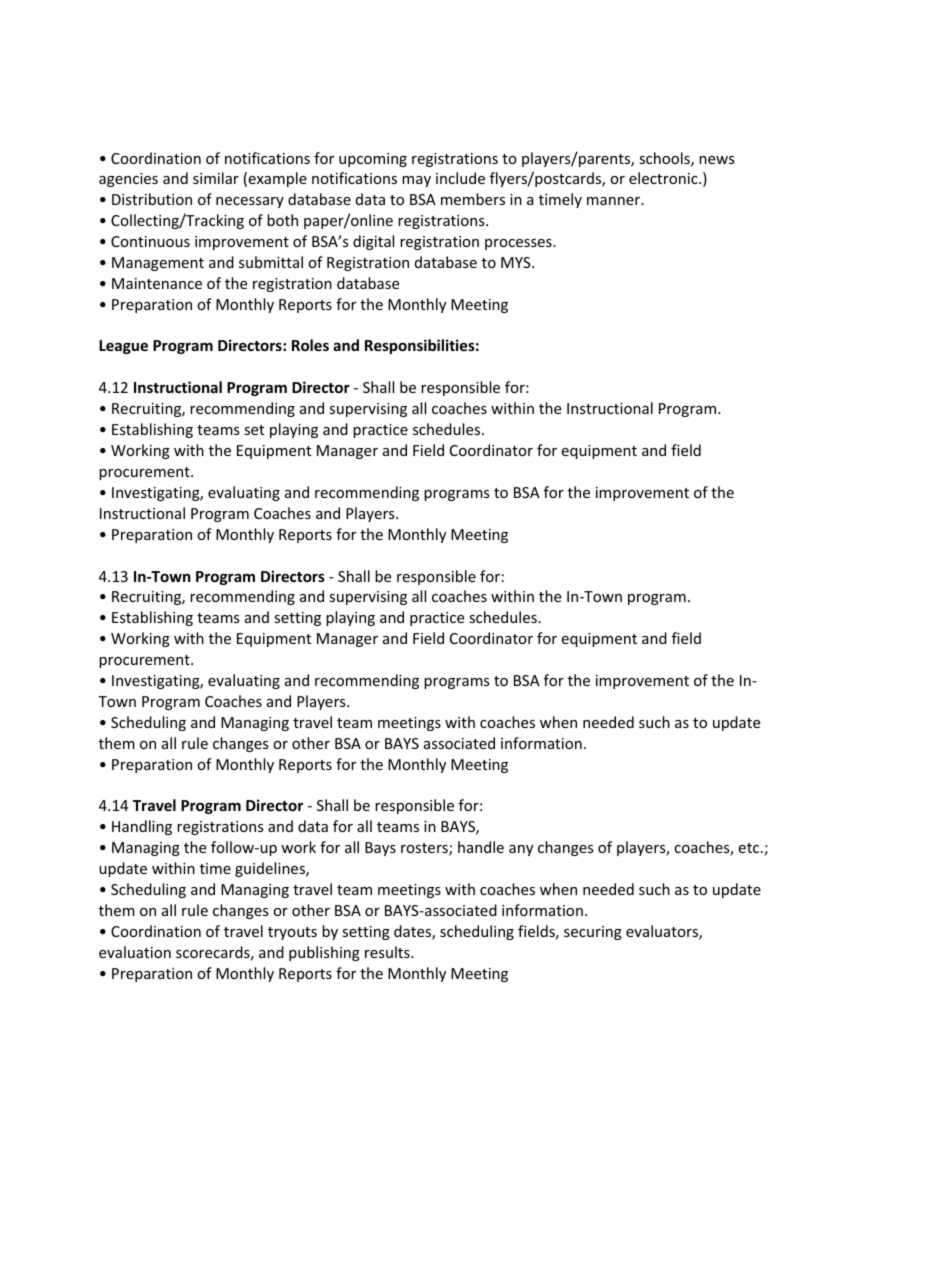  Describe the element at coordinates (142, 827) in the screenshot. I see `Handling` at that location.
